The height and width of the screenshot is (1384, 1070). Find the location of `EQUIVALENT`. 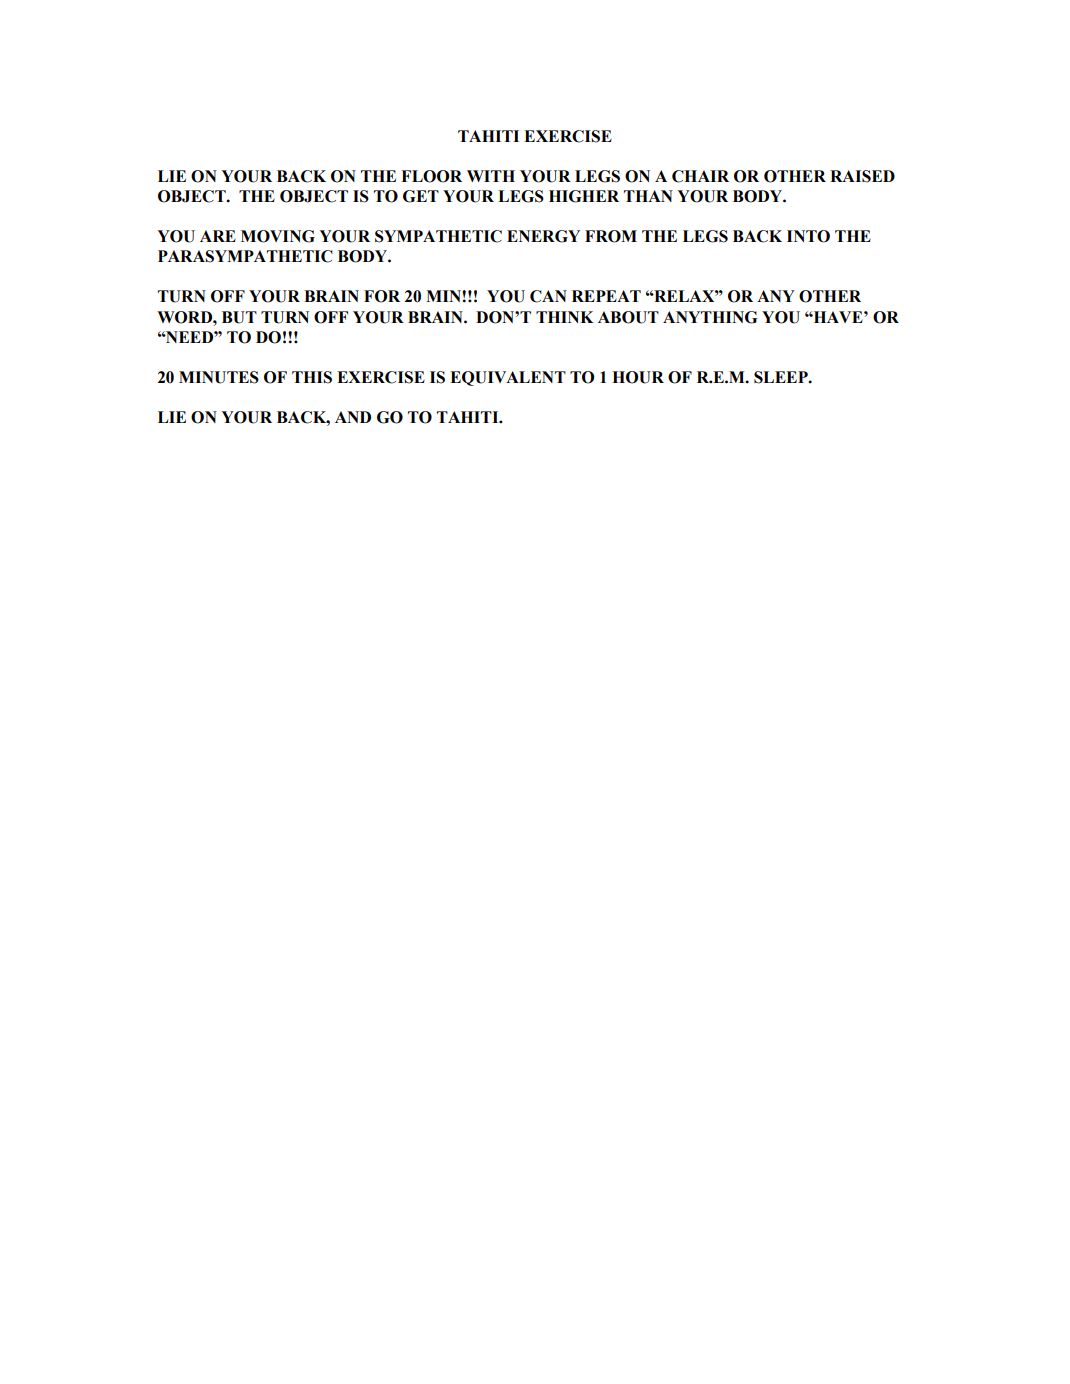

EQUIVALENT is located at coordinates (508, 378).
